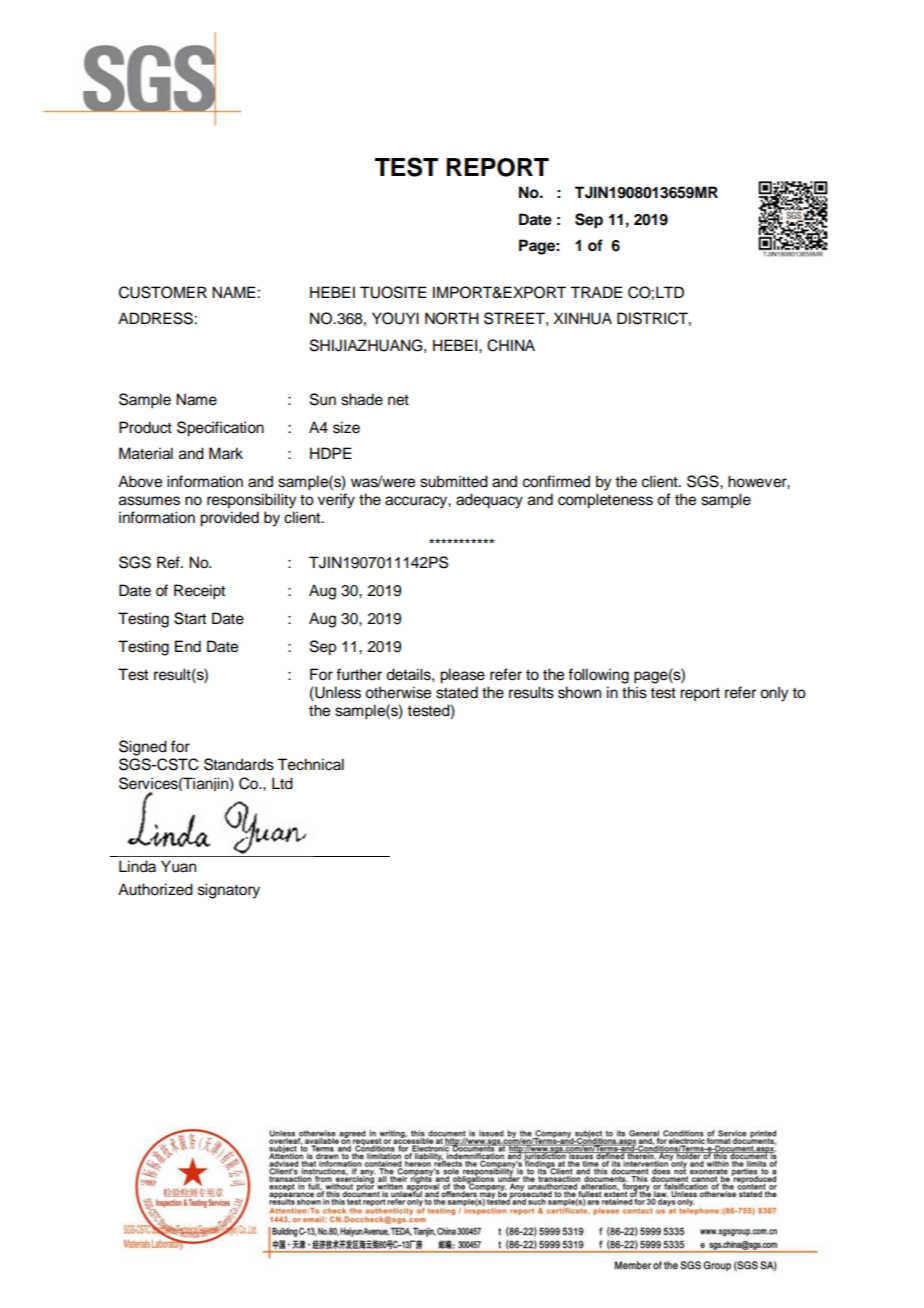 This screenshot has height=1308, width=924. I want to click on please, so click(462, 676).
